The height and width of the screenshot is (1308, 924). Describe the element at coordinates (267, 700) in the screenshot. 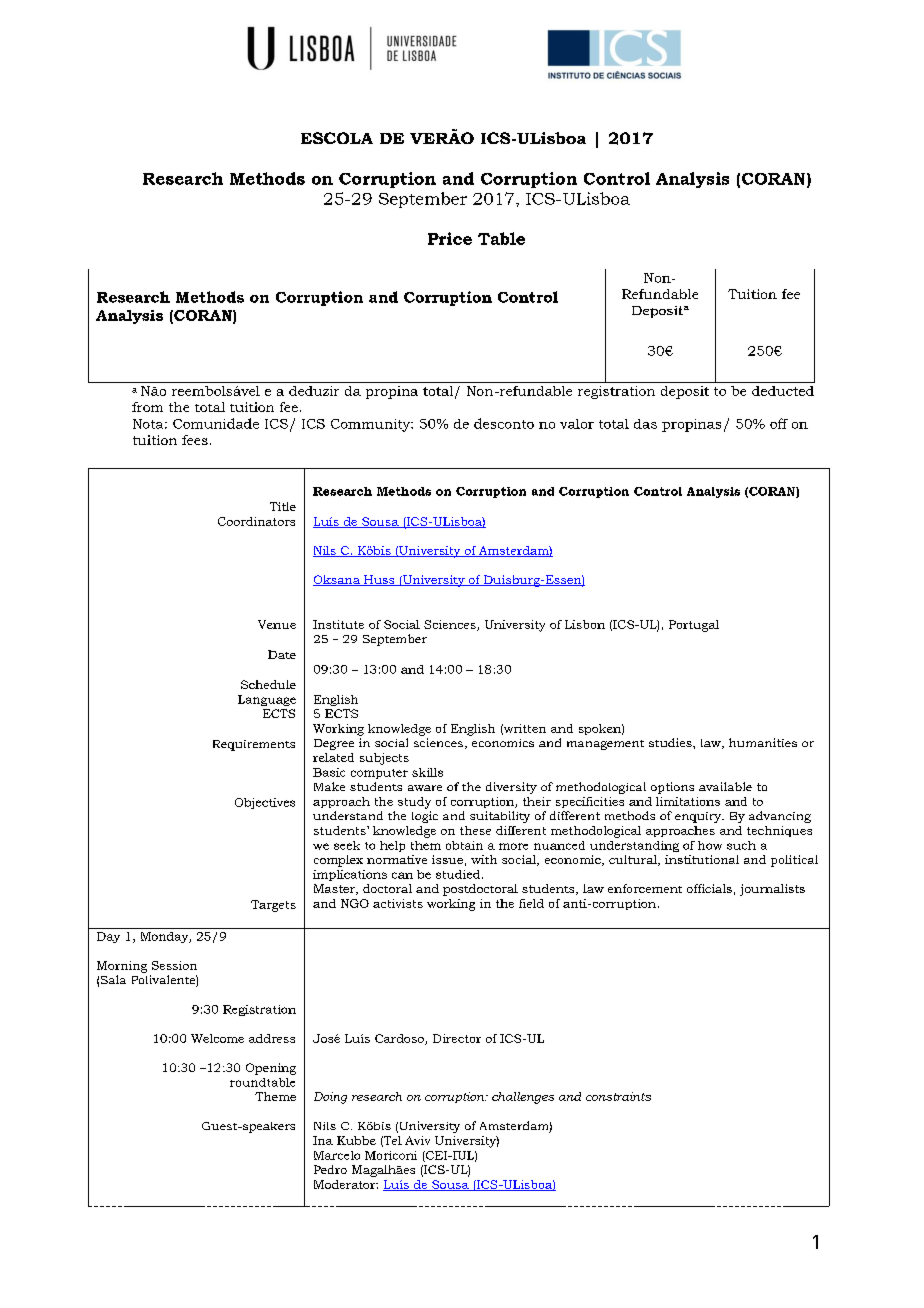

I see `Language` at that location.
